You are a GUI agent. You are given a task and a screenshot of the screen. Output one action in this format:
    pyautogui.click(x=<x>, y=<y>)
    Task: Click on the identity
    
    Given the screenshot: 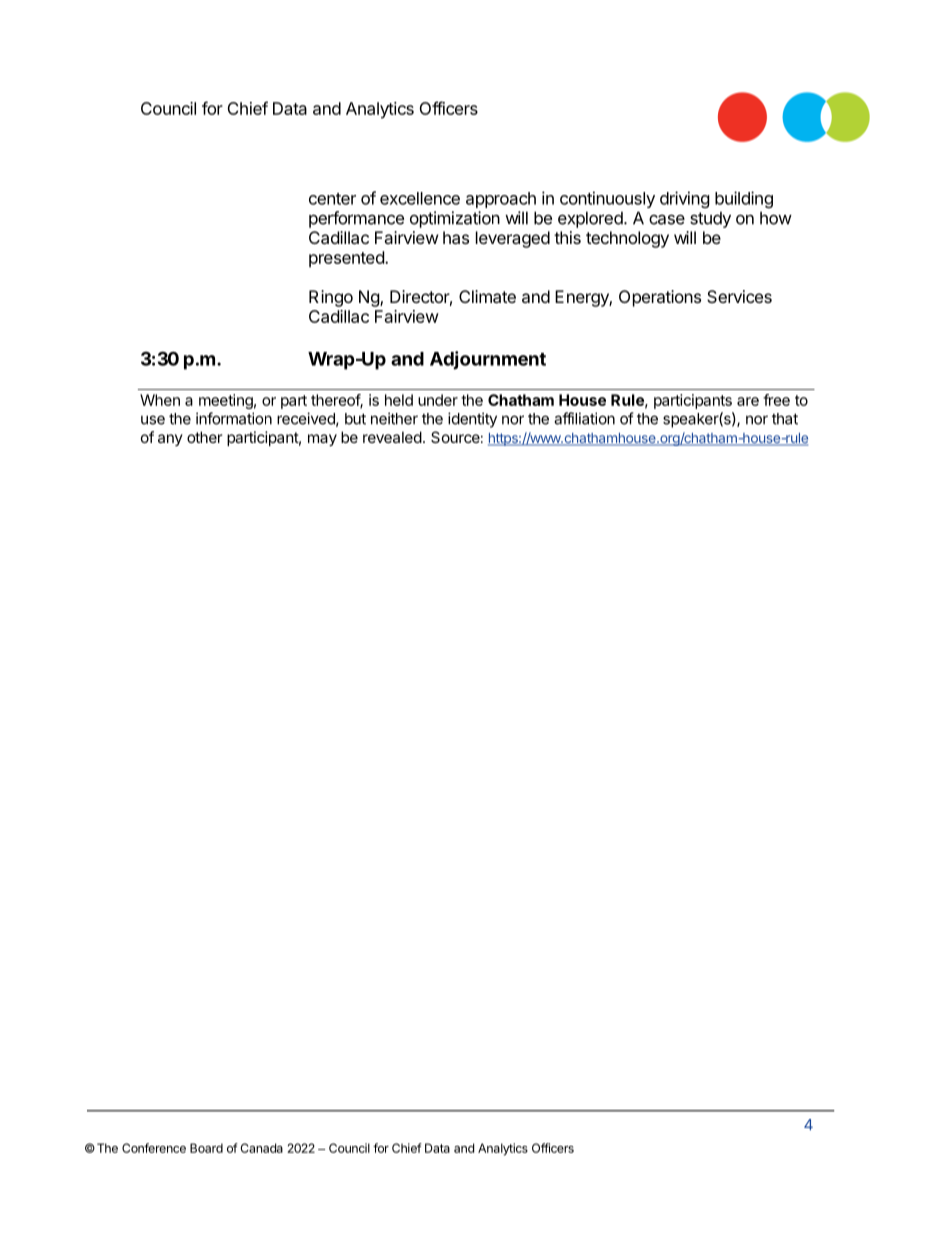 What is the action you would take?
    pyautogui.click(x=472, y=420)
